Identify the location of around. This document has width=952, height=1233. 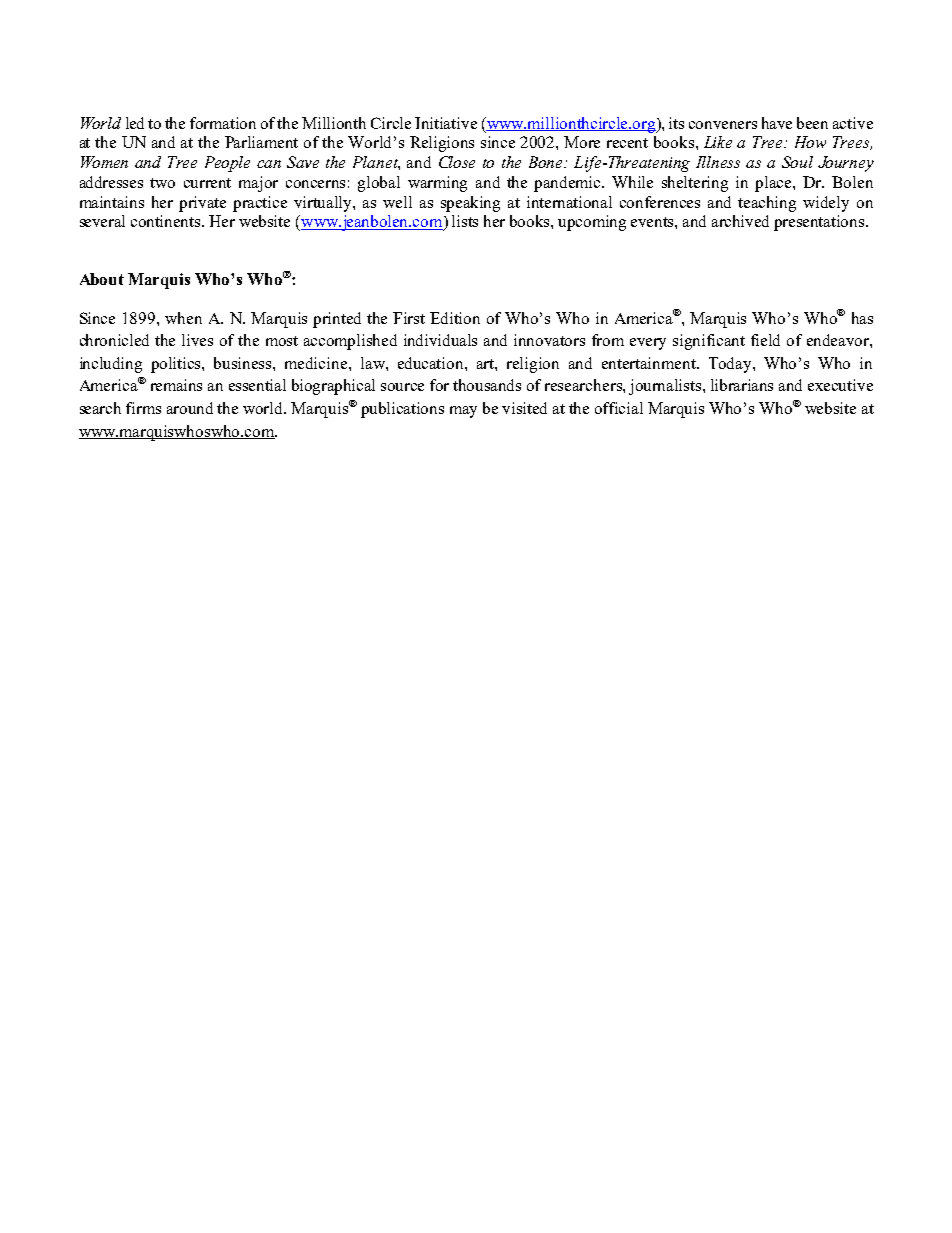
(190, 408).
